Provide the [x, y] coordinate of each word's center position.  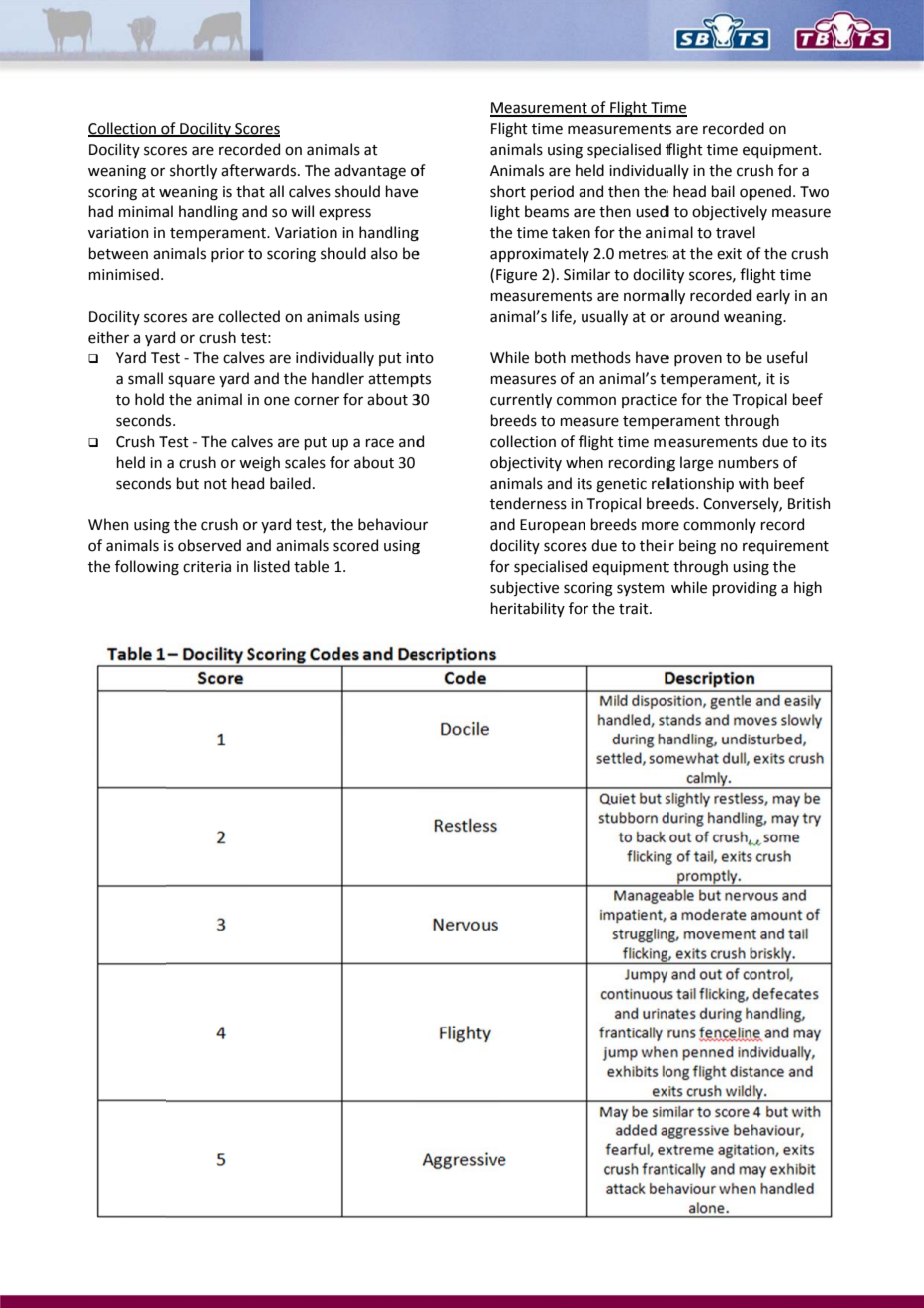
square [191, 381]
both [550, 357]
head [689, 191]
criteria [207, 567]
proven [698, 360]
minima [143, 212]
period [552, 192]
